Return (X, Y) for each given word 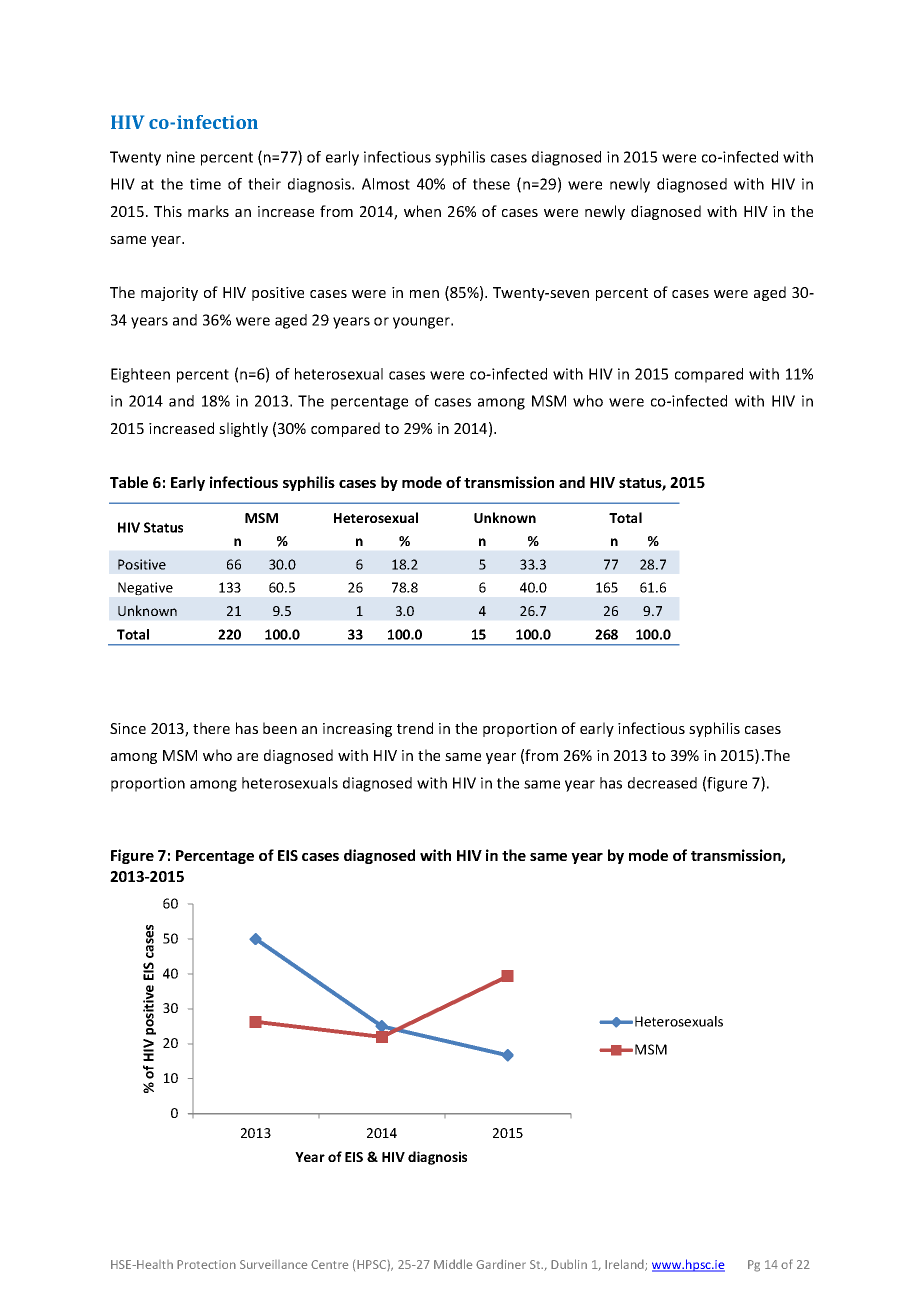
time (205, 184)
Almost (386, 184)
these (491, 184)
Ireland (625, 1265)
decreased (662, 783)
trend (415, 728)
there (211, 728)
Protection (206, 1264)
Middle (453, 1264)
